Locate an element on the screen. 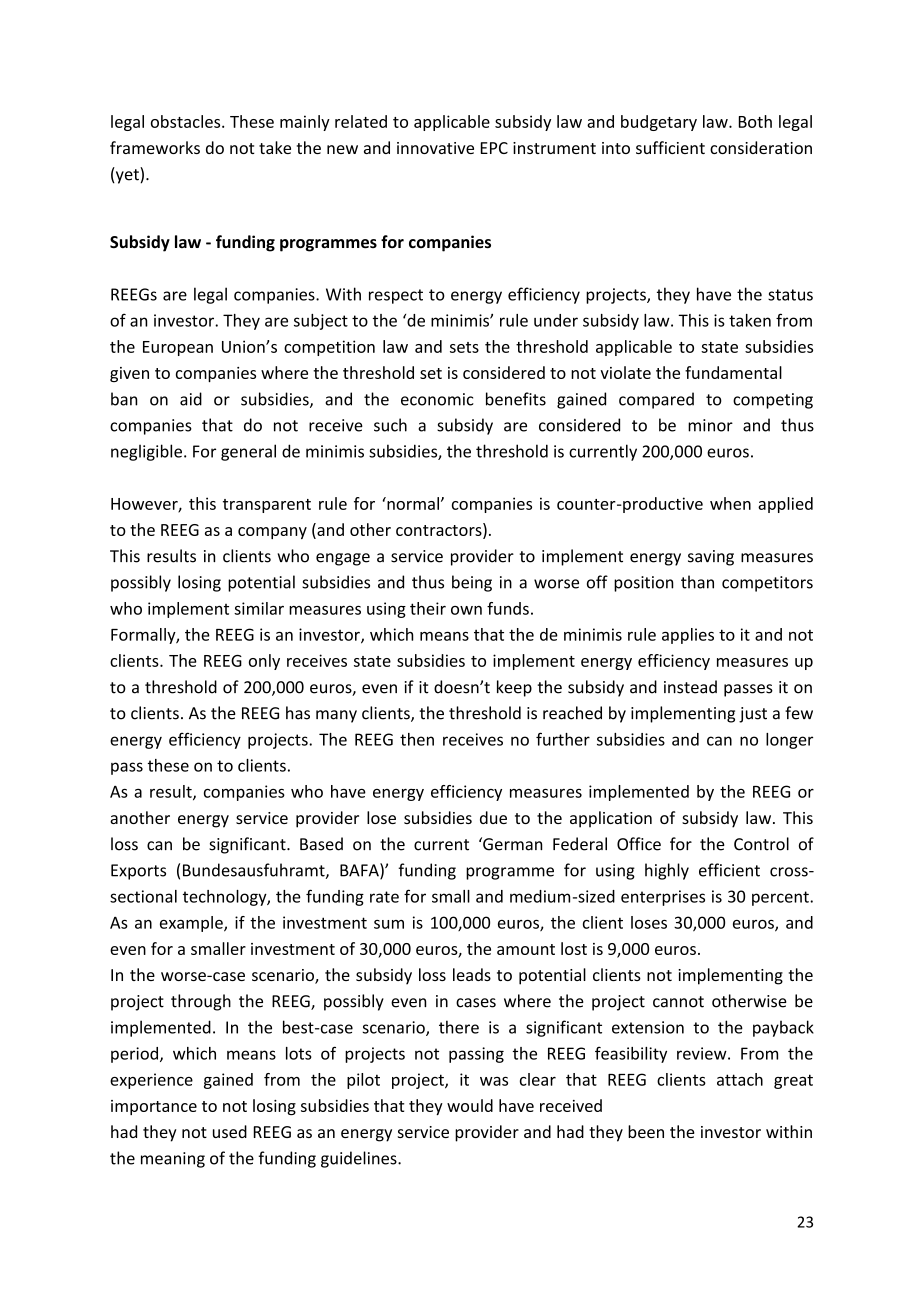  example is located at coordinates (192, 924).
